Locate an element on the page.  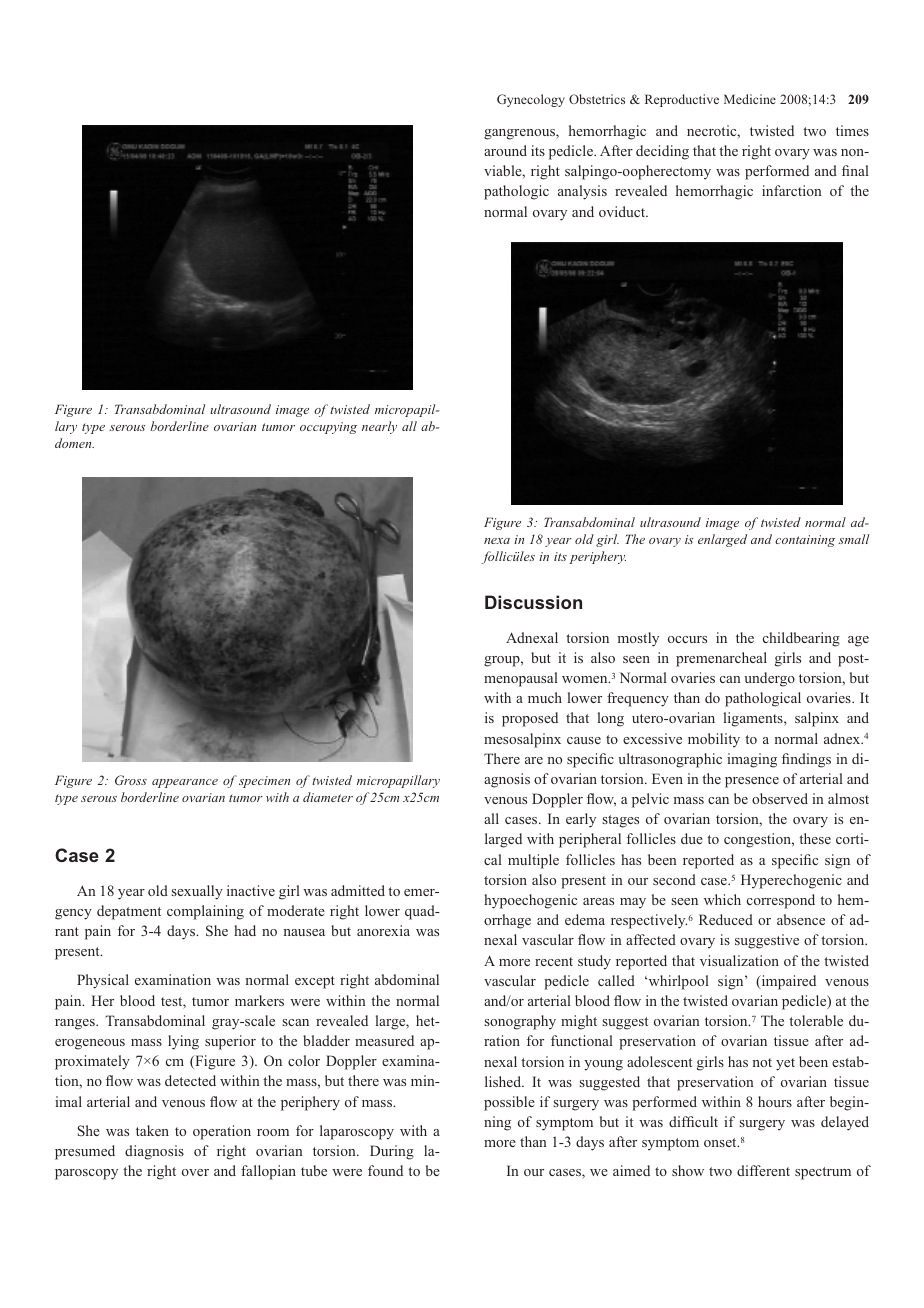
possible is located at coordinates (509, 1103).
